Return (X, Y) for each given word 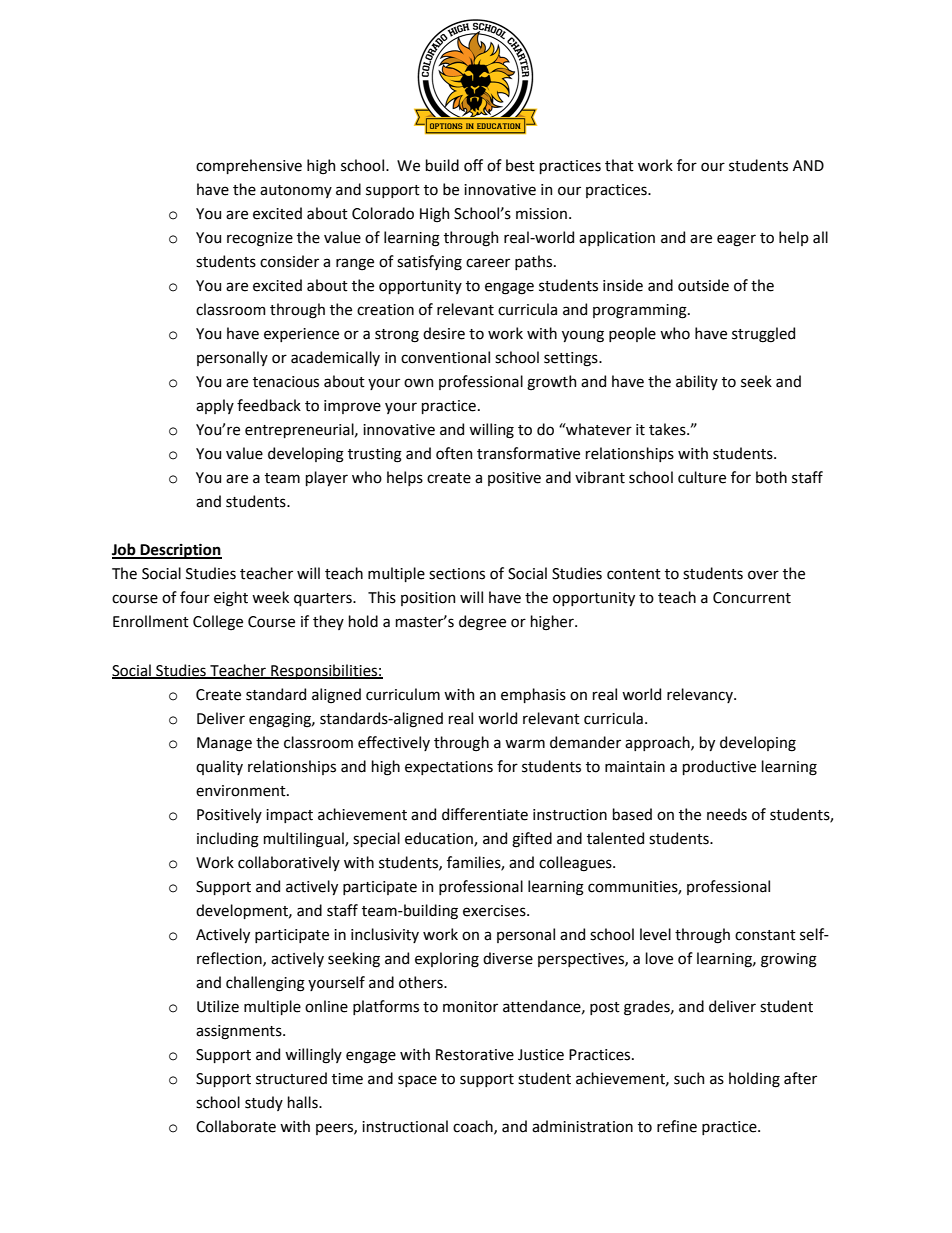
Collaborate (236, 1126)
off (473, 165)
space (417, 1081)
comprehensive (249, 166)
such (689, 1078)
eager (736, 240)
